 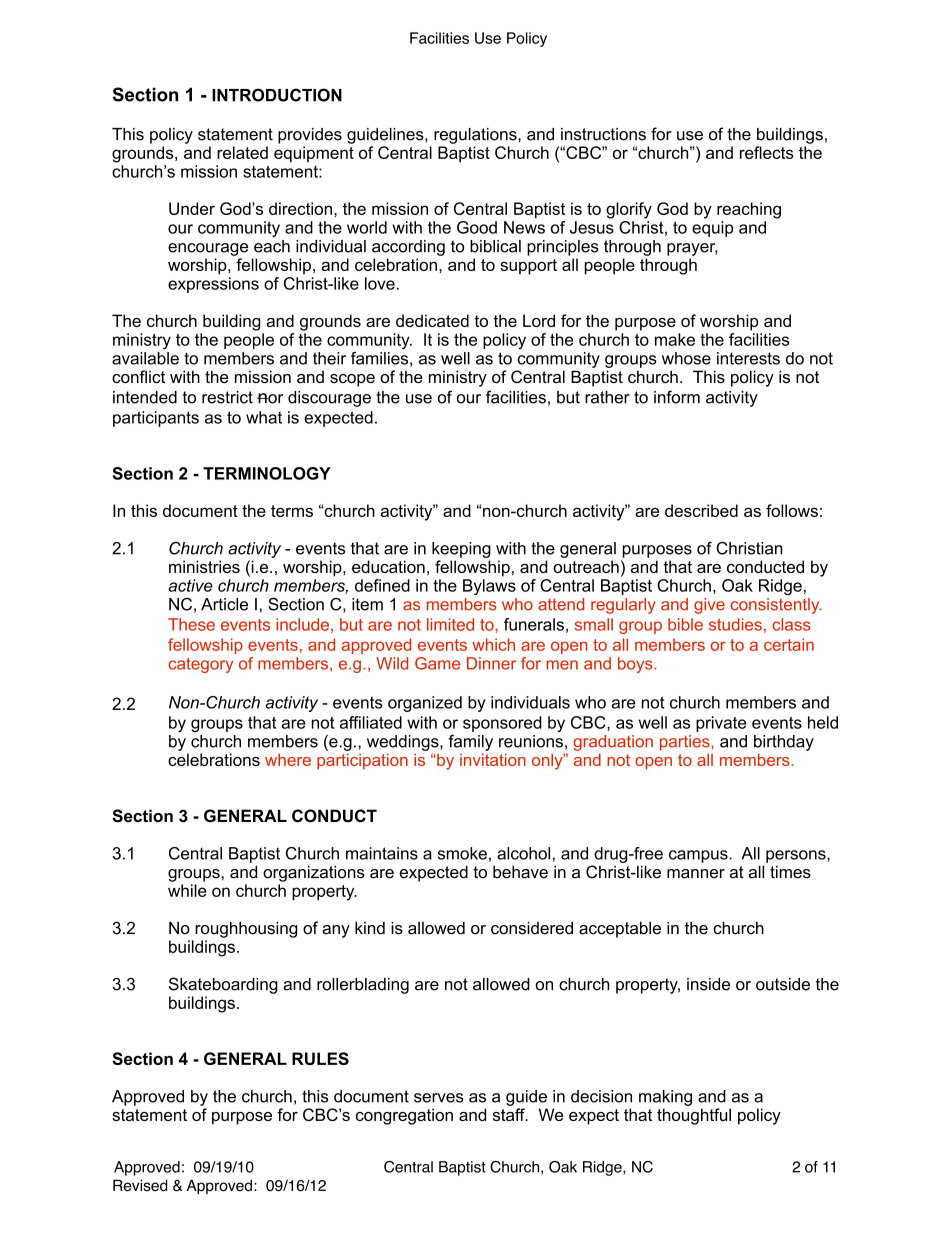 I want to click on regulations, so click(x=476, y=136).
